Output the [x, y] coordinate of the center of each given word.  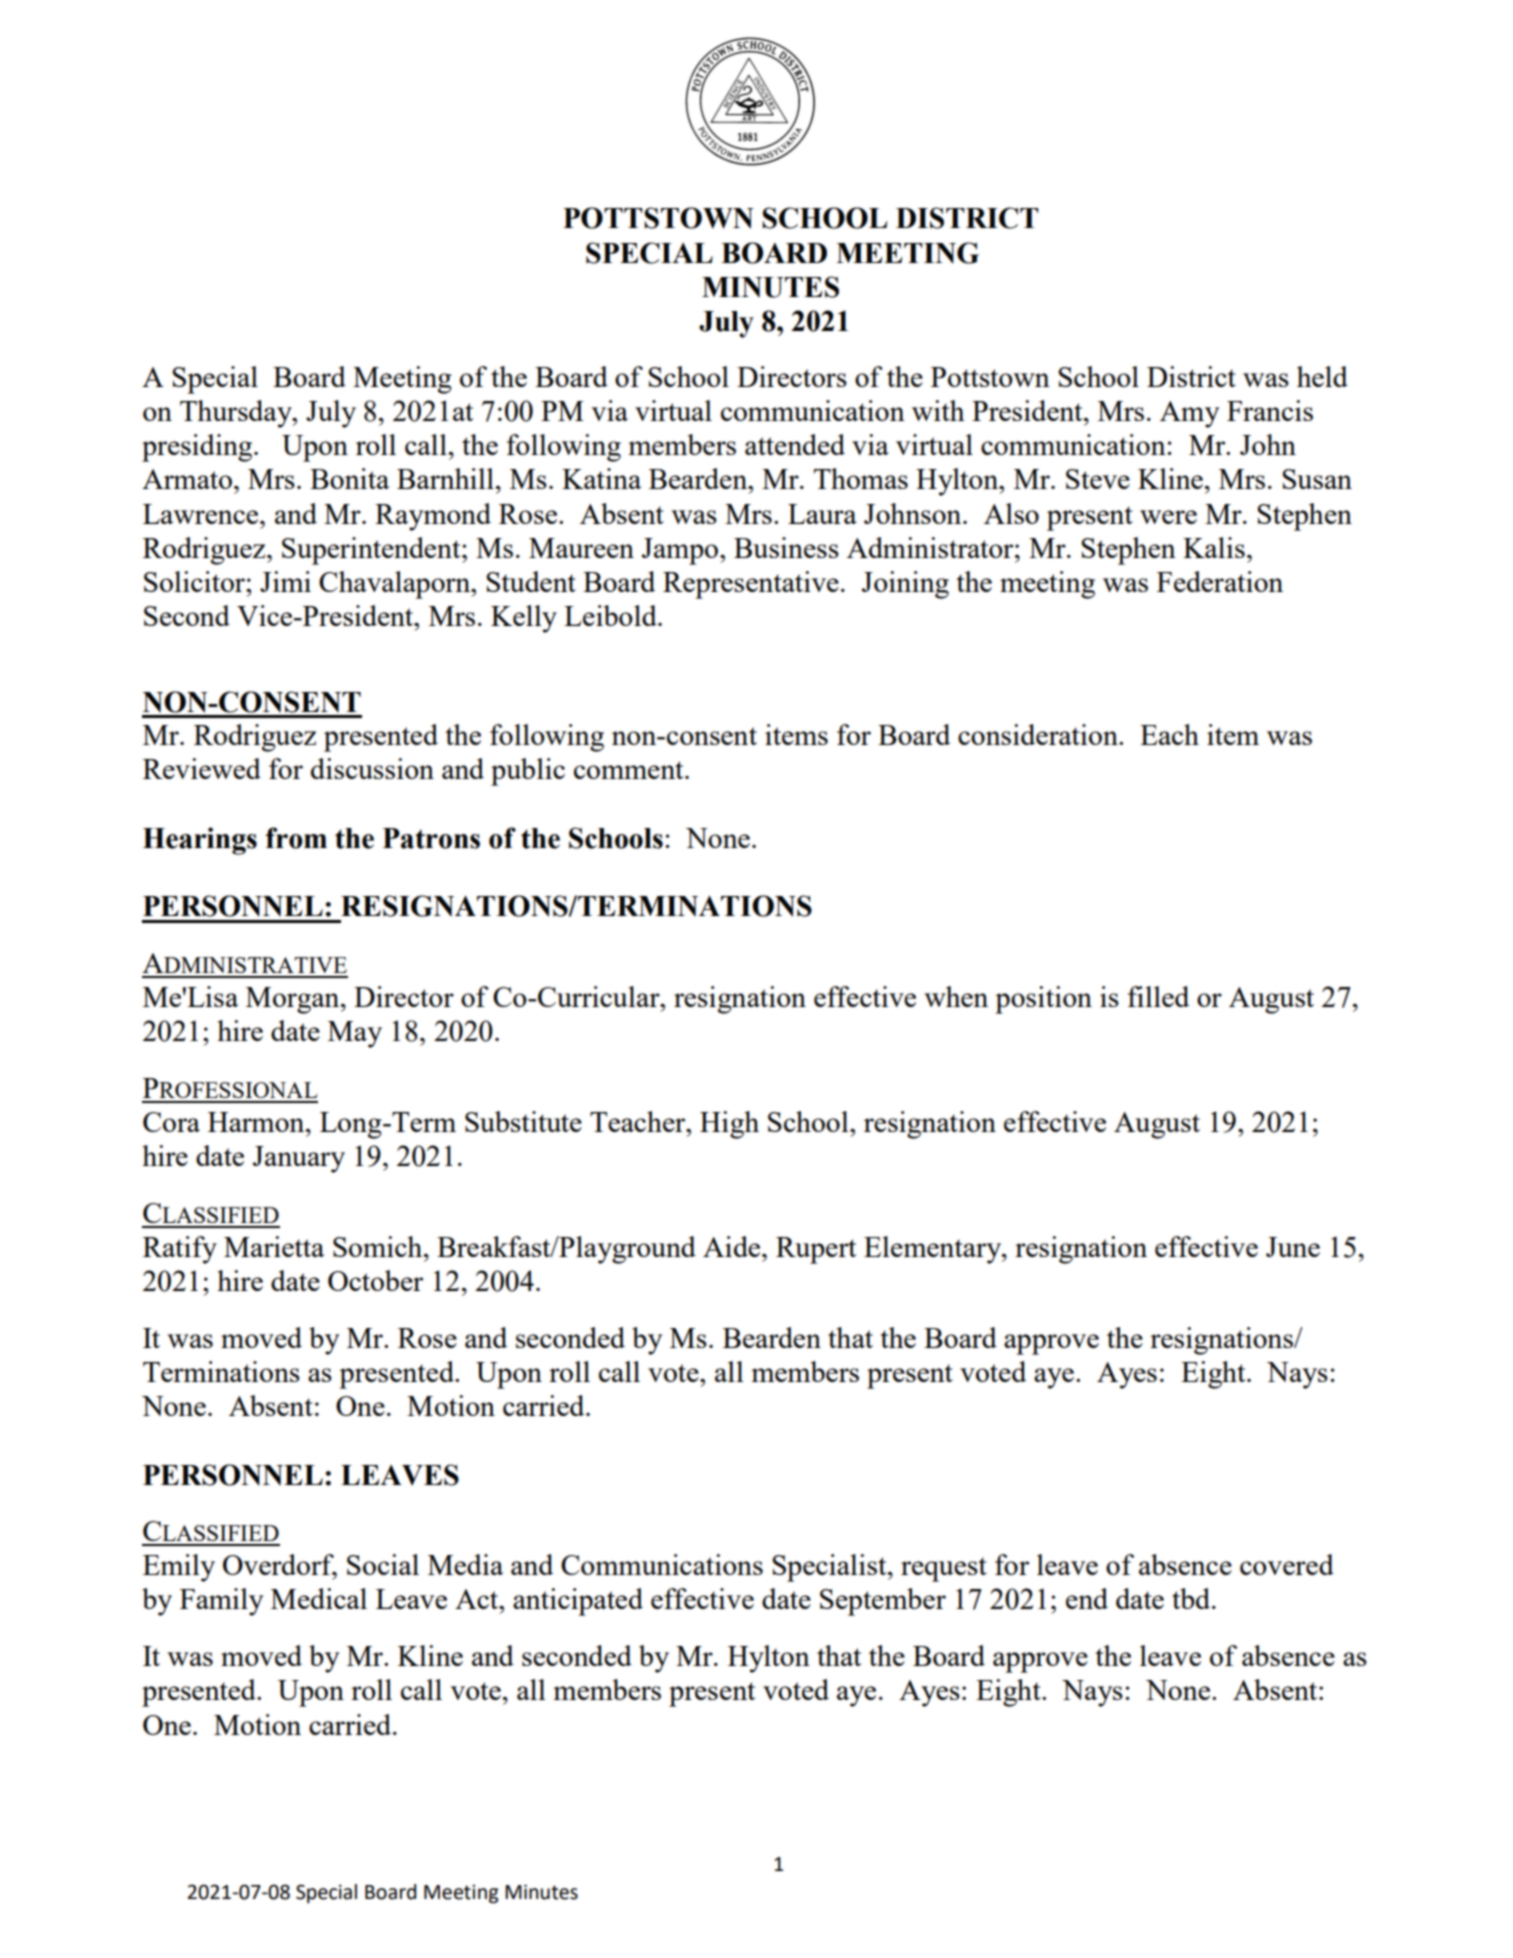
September [883, 1602]
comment [630, 770]
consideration [1039, 734]
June [1293, 1247]
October [375, 1280]
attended [795, 444]
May [355, 1034]
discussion [372, 768]
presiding [198, 448]
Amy [1189, 414]
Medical [319, 1598]
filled [1158, 996]
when [956, 996]
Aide [733, 1246]
